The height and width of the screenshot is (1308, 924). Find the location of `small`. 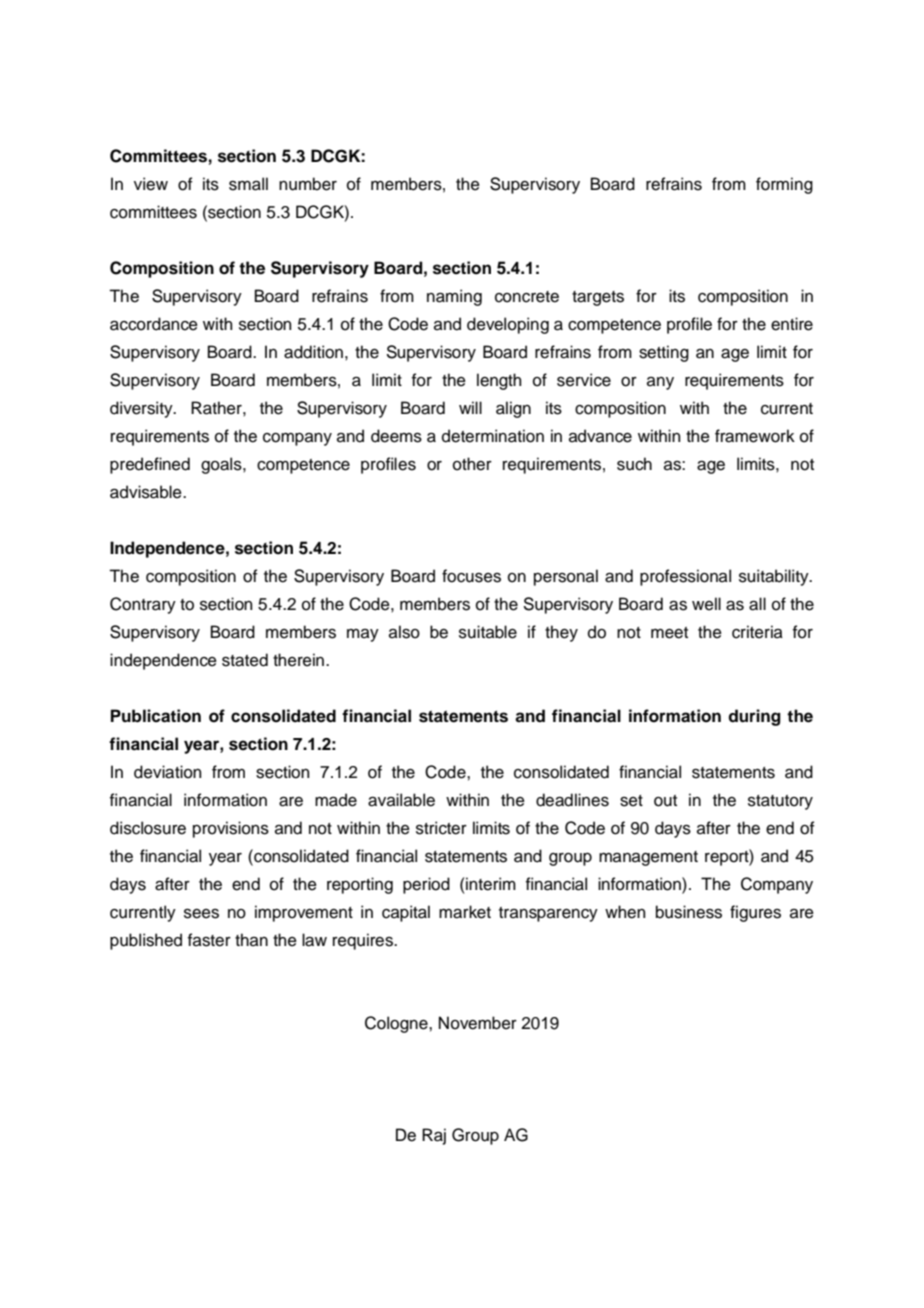

small is located at coordinates (248, 184).
